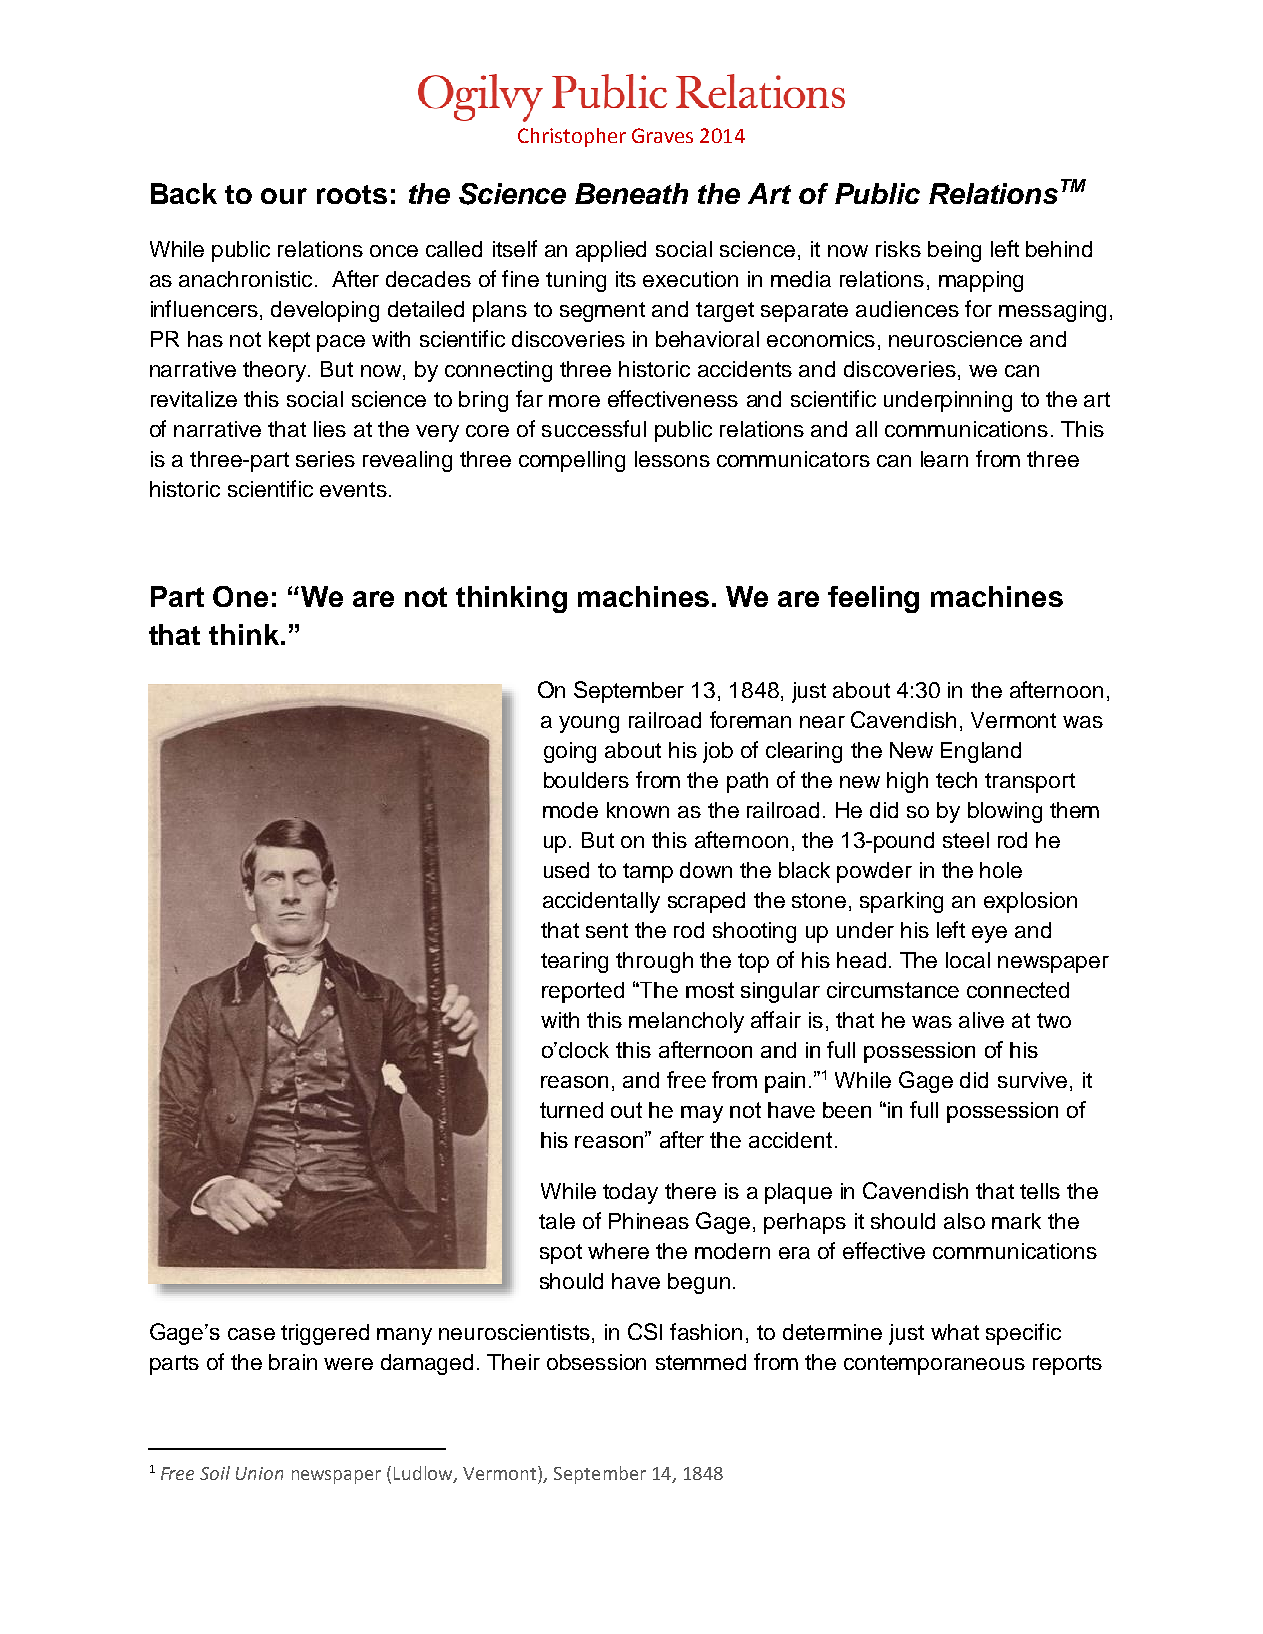 Image resolution: width=1263 pixels, height=1634 pixels. Describe the element at coordinates (571, 1110) in the screenshot. I see `turned` at that location.
